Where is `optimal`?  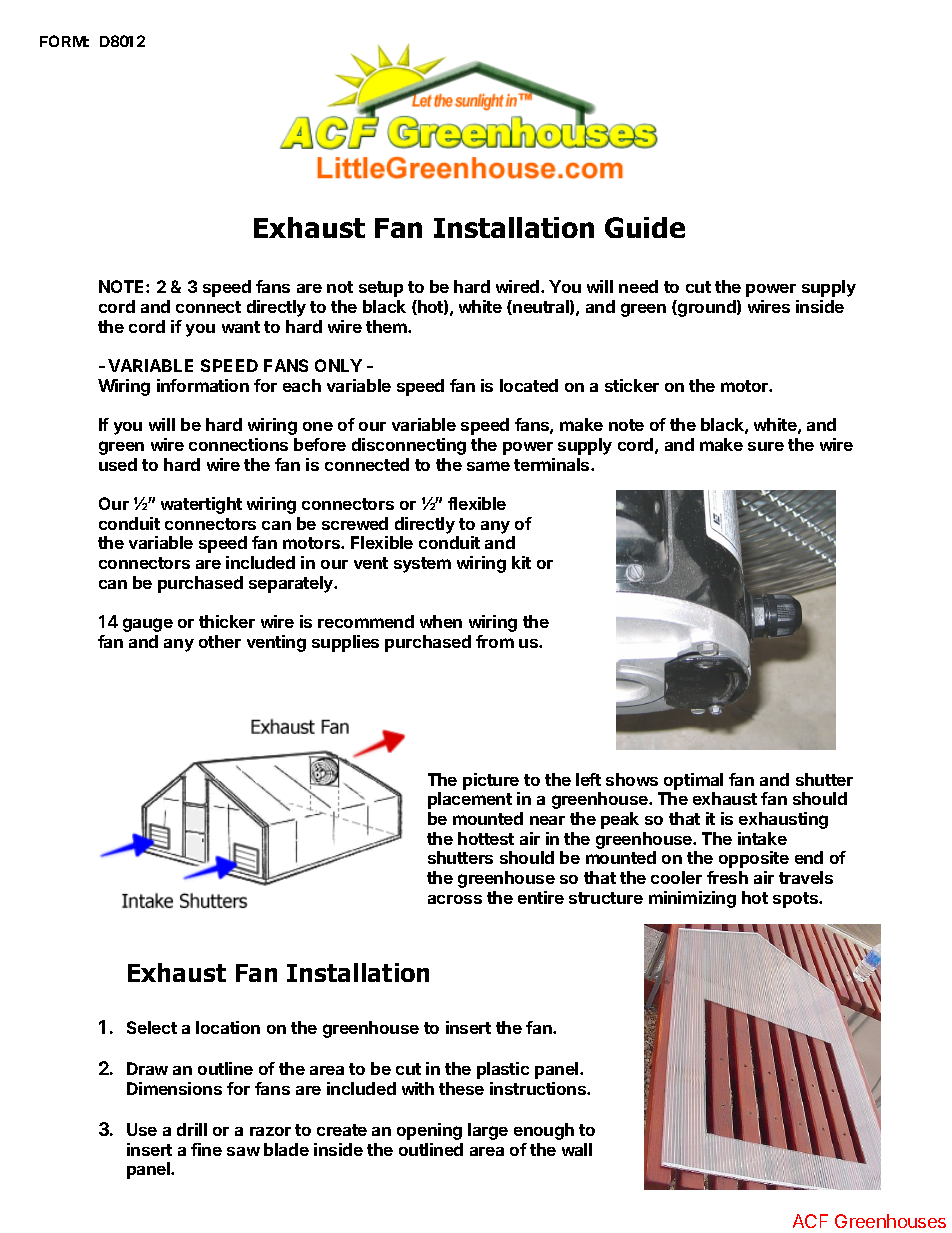
optimal is located at coordinates (693, 781).
